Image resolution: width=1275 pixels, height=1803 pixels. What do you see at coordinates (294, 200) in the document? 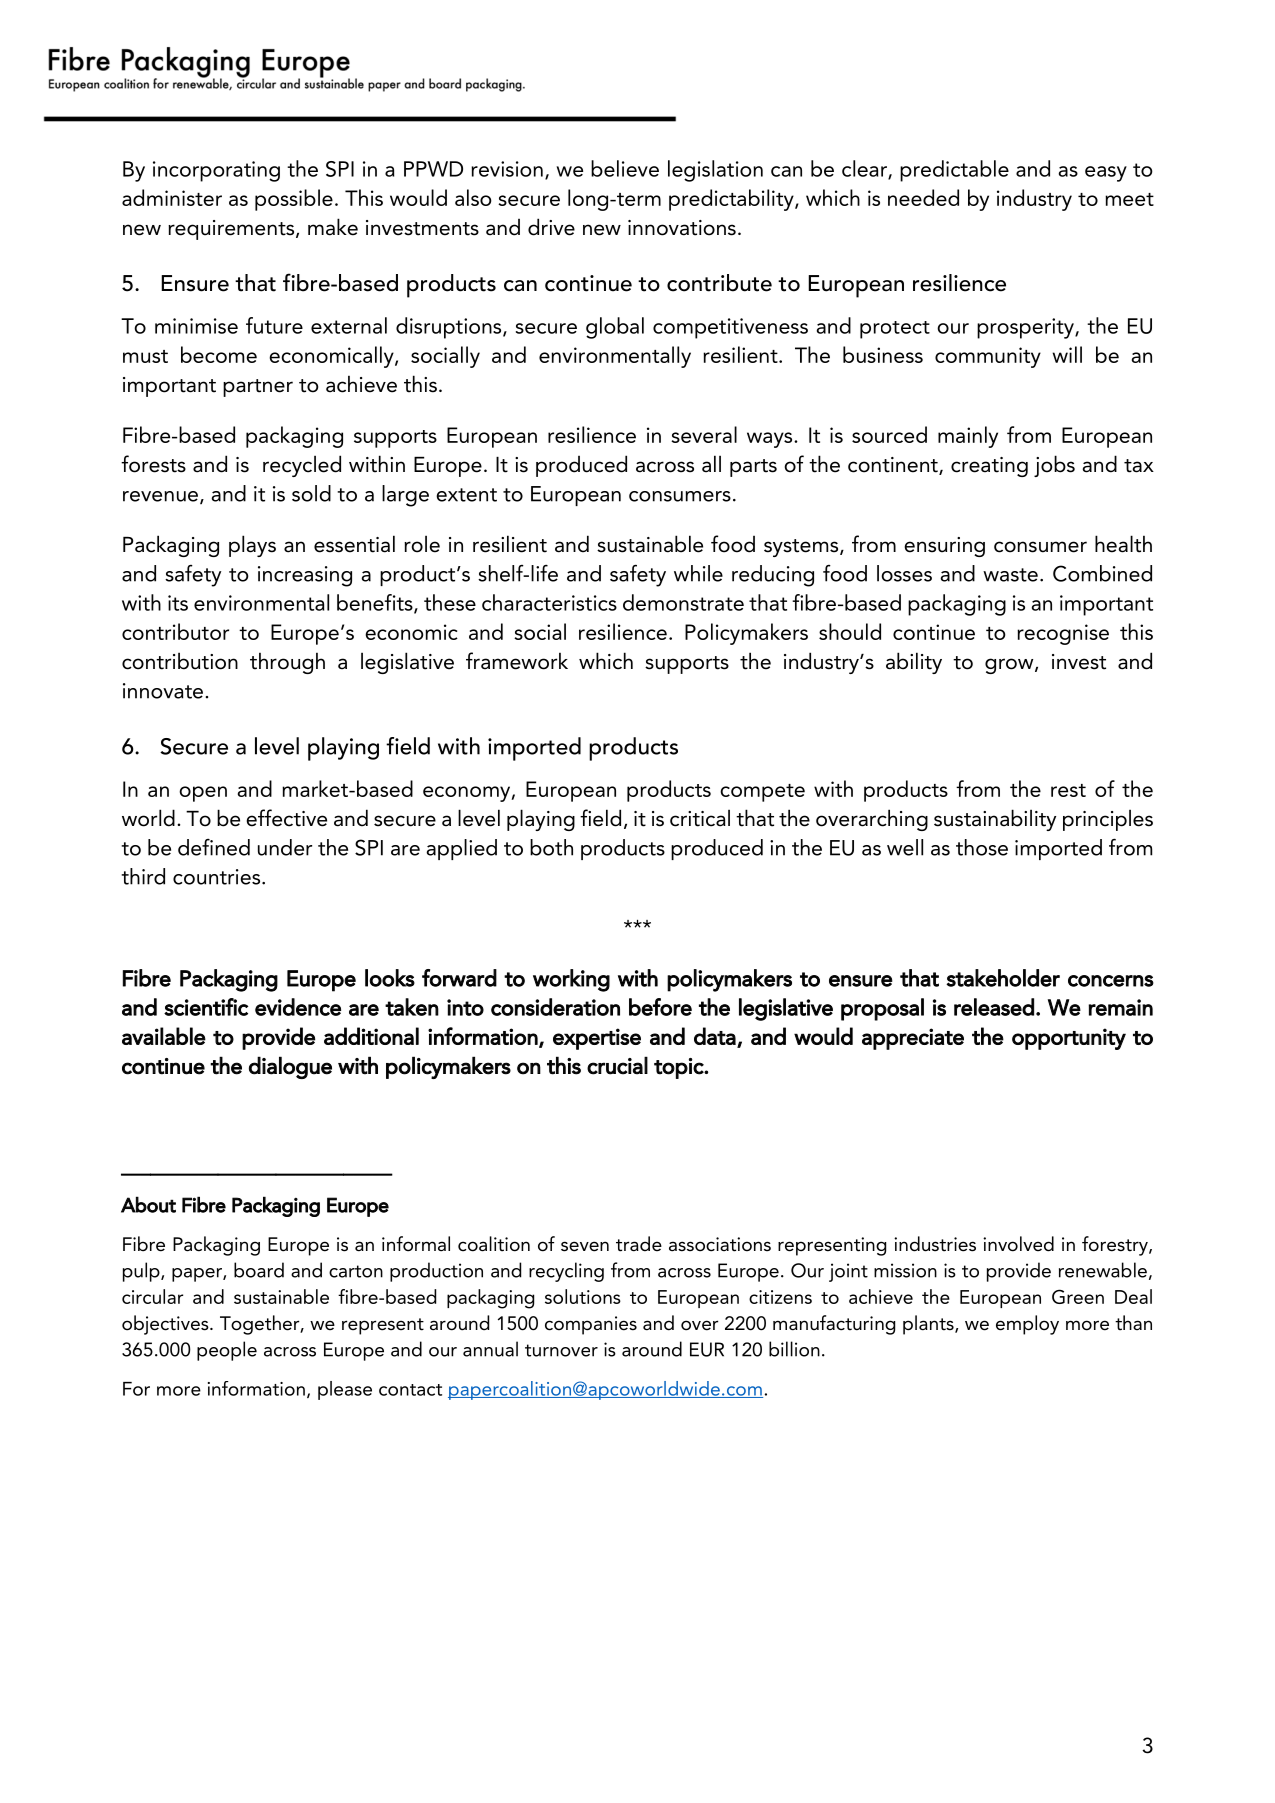
I see `possible` at bounding box center [294, 200].
